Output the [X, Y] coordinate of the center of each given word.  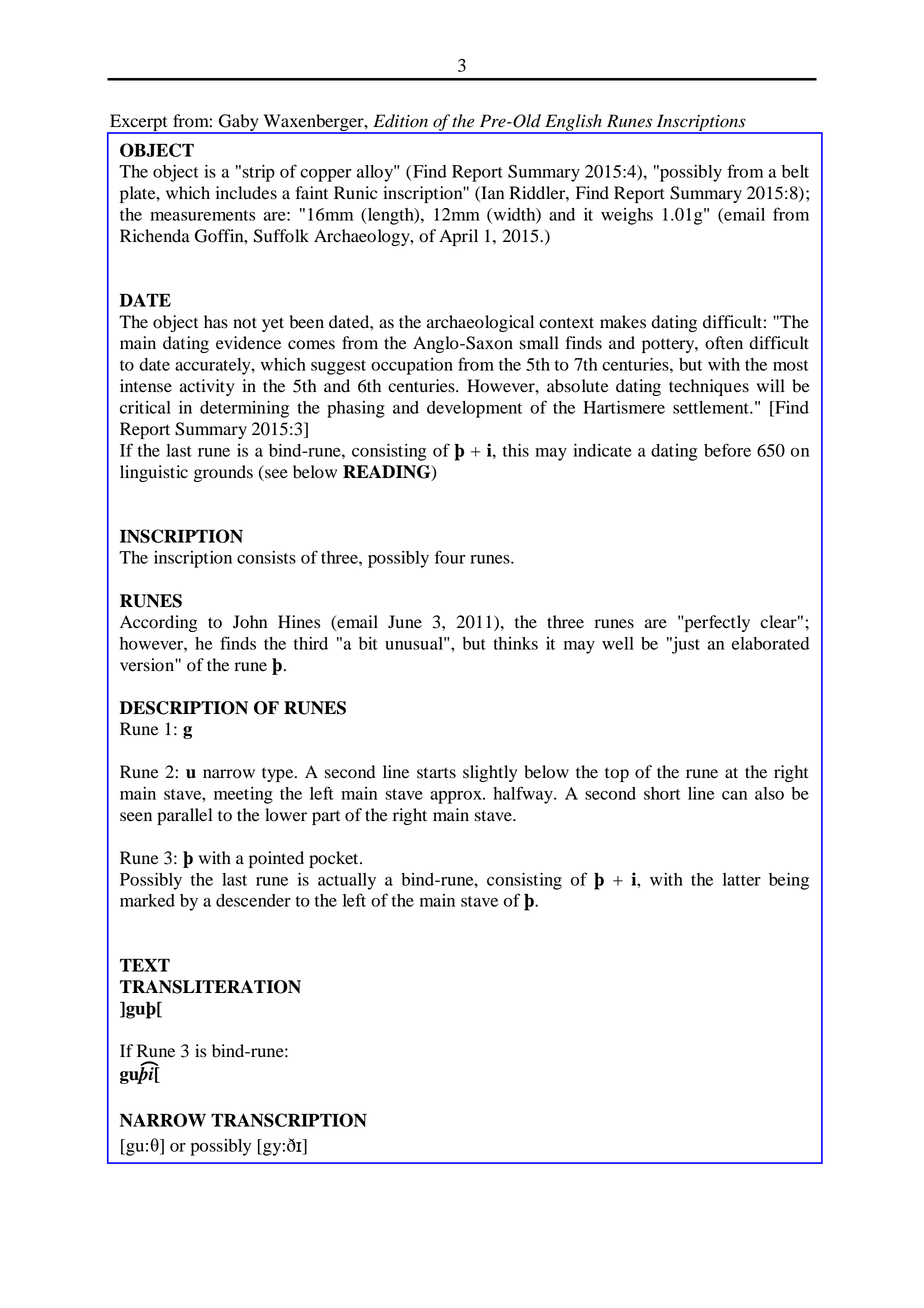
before [727, 450]
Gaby [239, 123]
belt [795, 171]
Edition [400, 121]
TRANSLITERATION [210, 987]
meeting [243, 795]
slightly [490, 773]
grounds [223, 473]
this [516, 450]
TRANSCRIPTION [289, 1120]
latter [742, 879]
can [734, 795]
